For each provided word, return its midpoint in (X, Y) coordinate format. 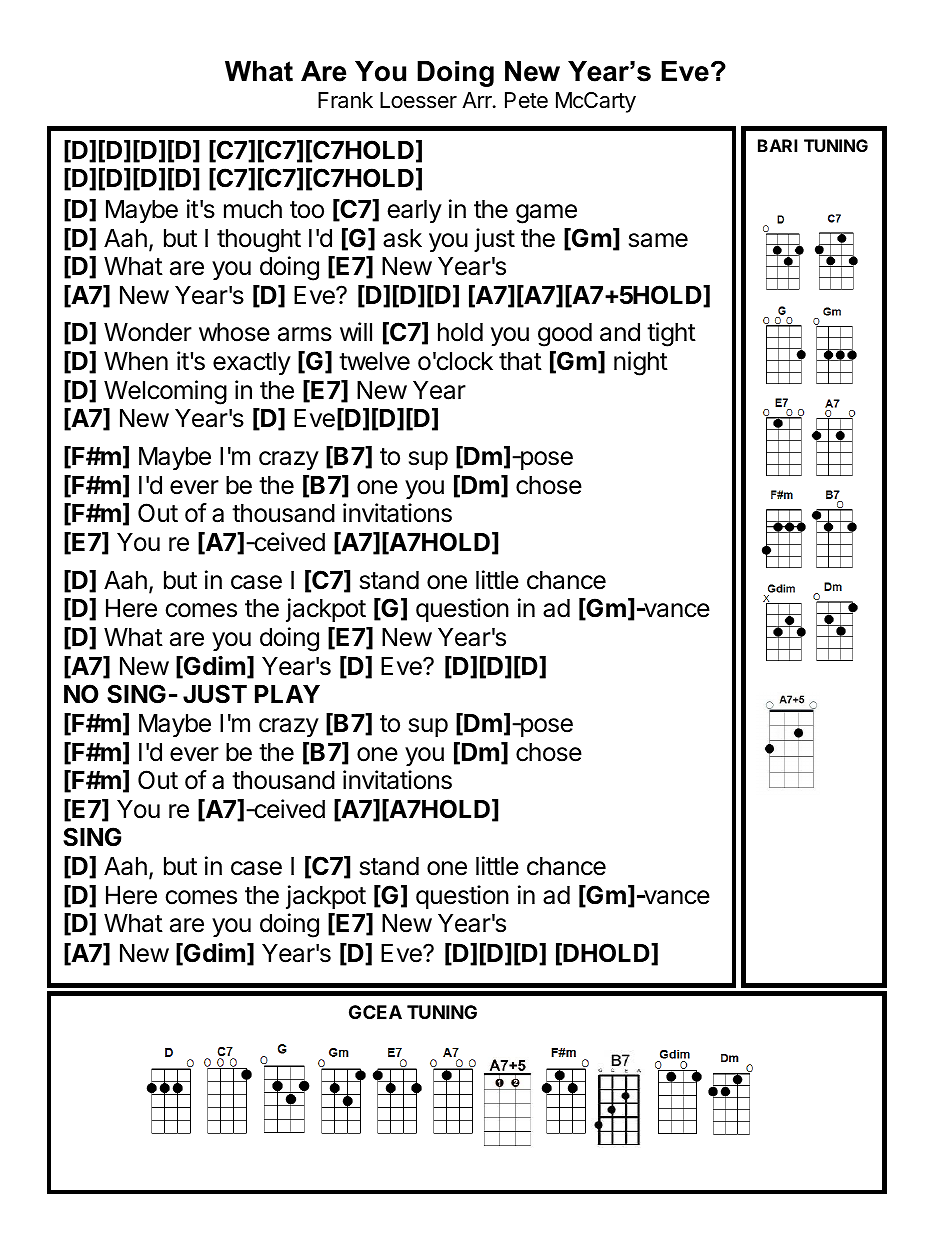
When (136, 361)
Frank (345, 100)
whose (234, 332)
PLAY (287, 694)
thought (259, 241)
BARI (777, 145)
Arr (478, 100)
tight (671, 334)
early (414, 211)
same (658, 240)
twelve (374, 361)
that (520, 361)
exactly (252, 363)
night (641, 363)
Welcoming (165, 392)
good (565, 335)
